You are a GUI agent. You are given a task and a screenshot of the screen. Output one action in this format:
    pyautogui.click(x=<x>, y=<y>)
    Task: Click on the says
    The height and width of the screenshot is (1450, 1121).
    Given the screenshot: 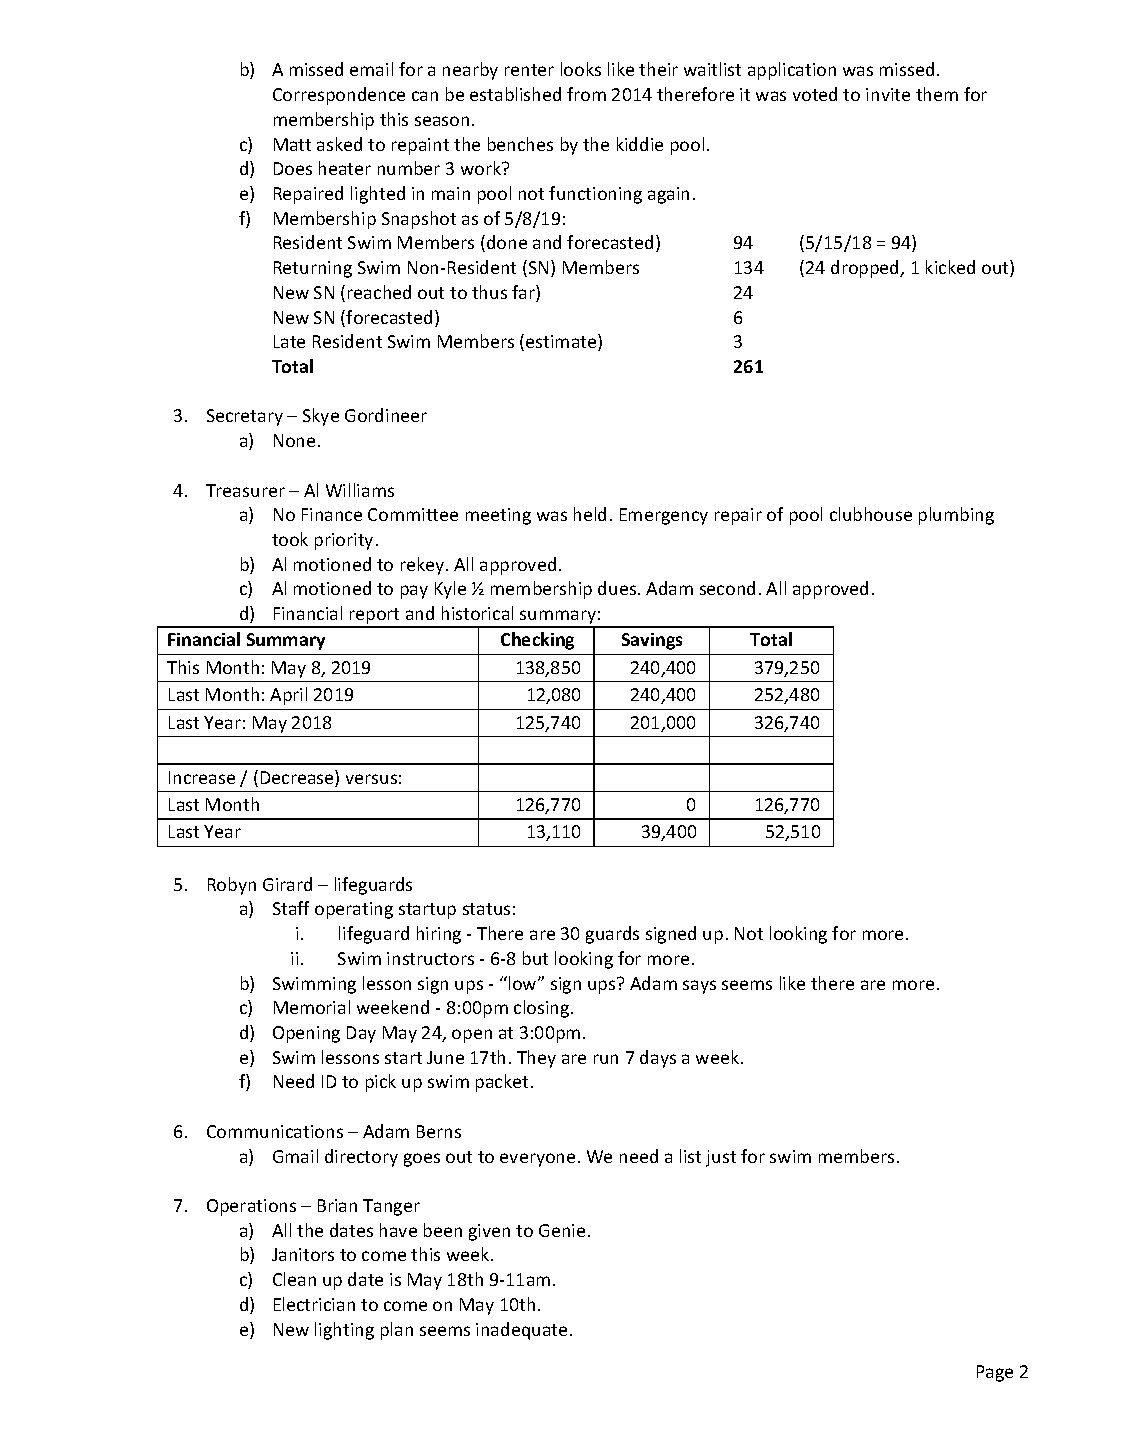 What is the action you would take?
    pyautogui.click(x=699, y=987)
